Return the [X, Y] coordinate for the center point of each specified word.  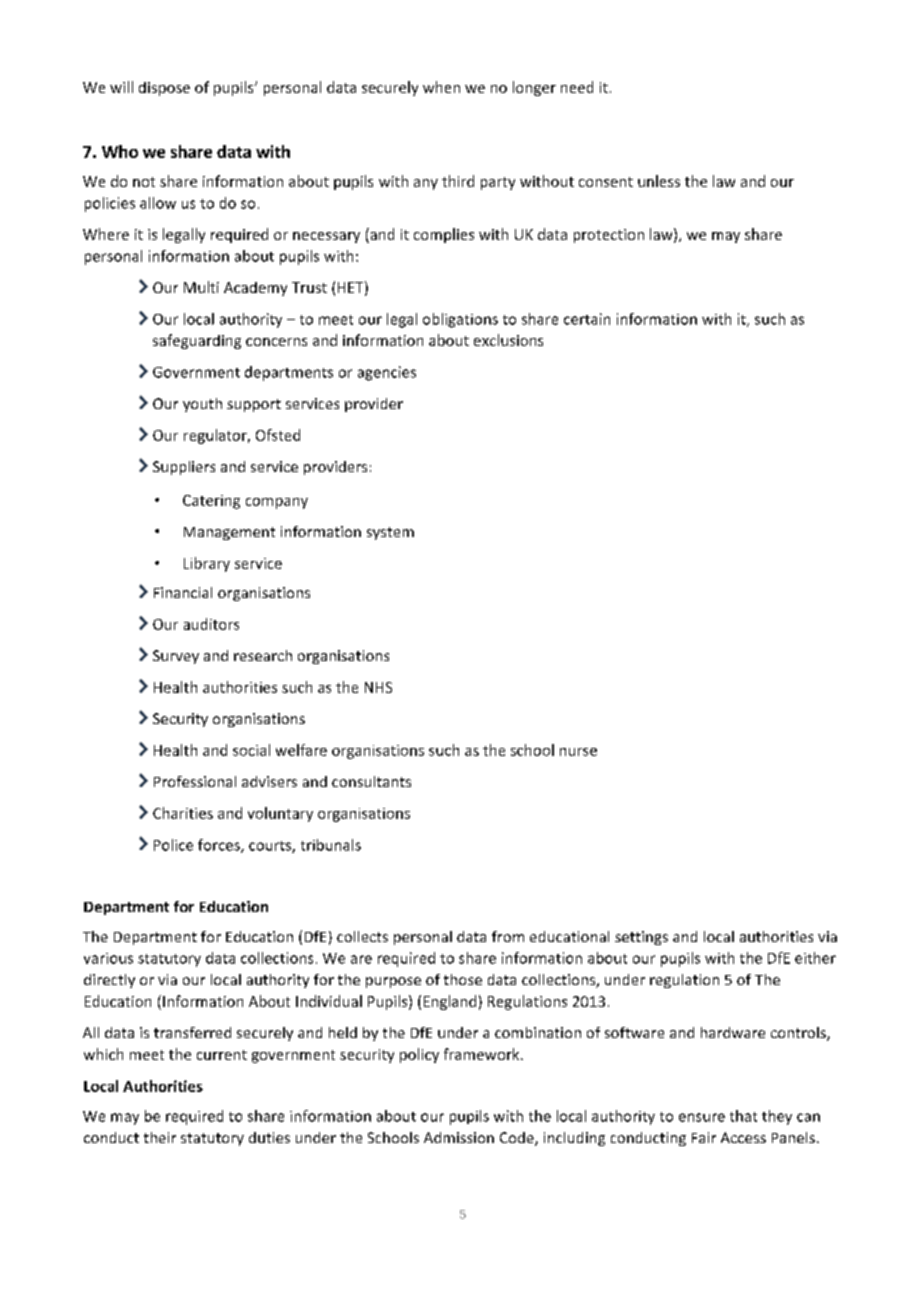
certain [587, 319]
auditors [211, 624]
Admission [459, 1137]
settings [641, 938]
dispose [164, 89]
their [160, 1137]
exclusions [508, 340]
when [441, 87]
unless [659, 181]
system [390, 533]
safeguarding [197, 341]
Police [173, 845]
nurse [578, 752]
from [508, 936]
